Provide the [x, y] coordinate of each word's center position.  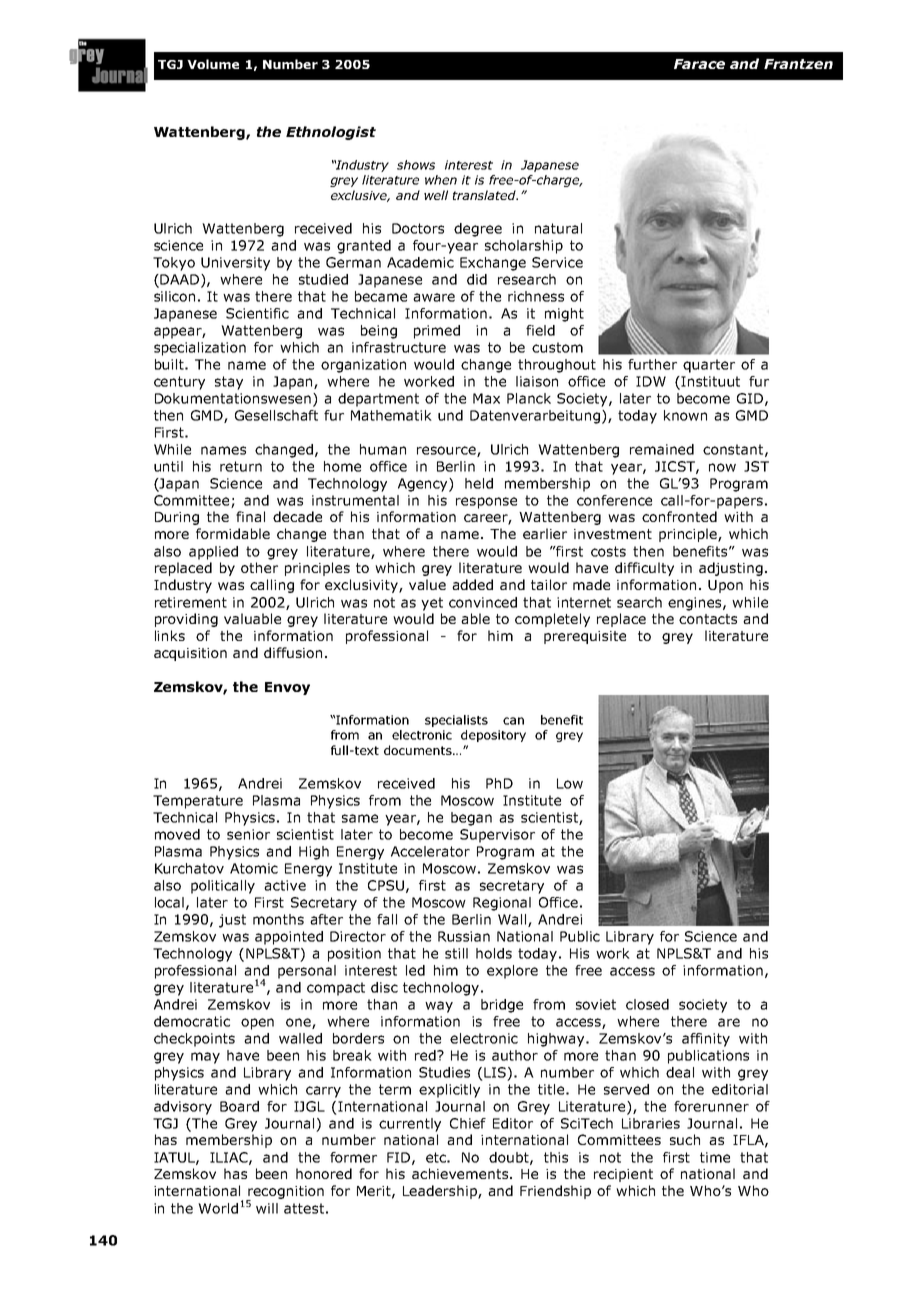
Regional [502, 904]
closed [647, 1004]
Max [486, 398]
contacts [708, 619]
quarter [709, 366]
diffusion [293, 652]
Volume [213, 64]
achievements [461, 1173]
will [267, 1208]
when [441, 180]
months [278, 919]
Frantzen [798, 64]
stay [229, 383]
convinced [483, 602]
